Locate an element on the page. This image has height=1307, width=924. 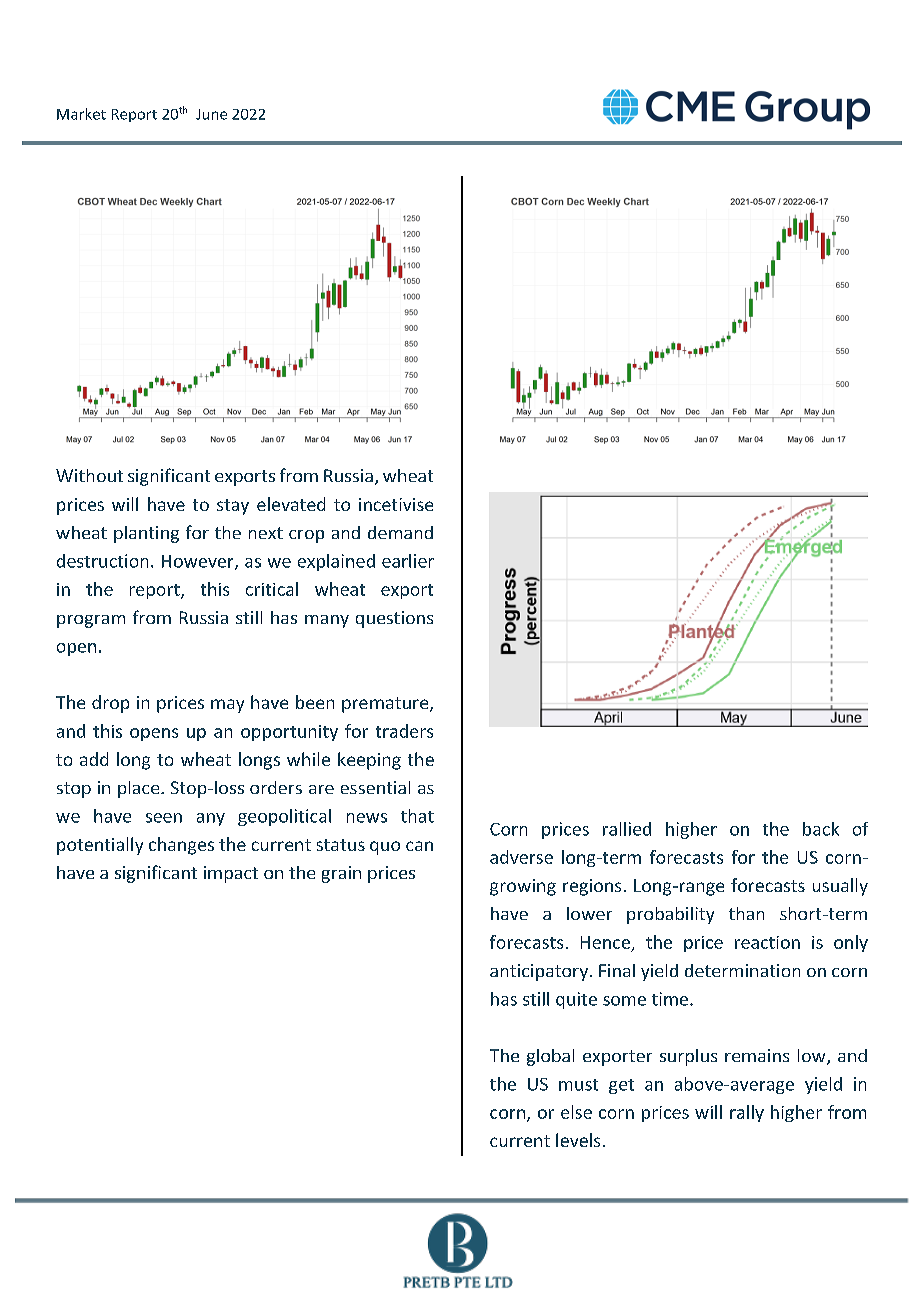
else is located at coordinates (576, 1112).
